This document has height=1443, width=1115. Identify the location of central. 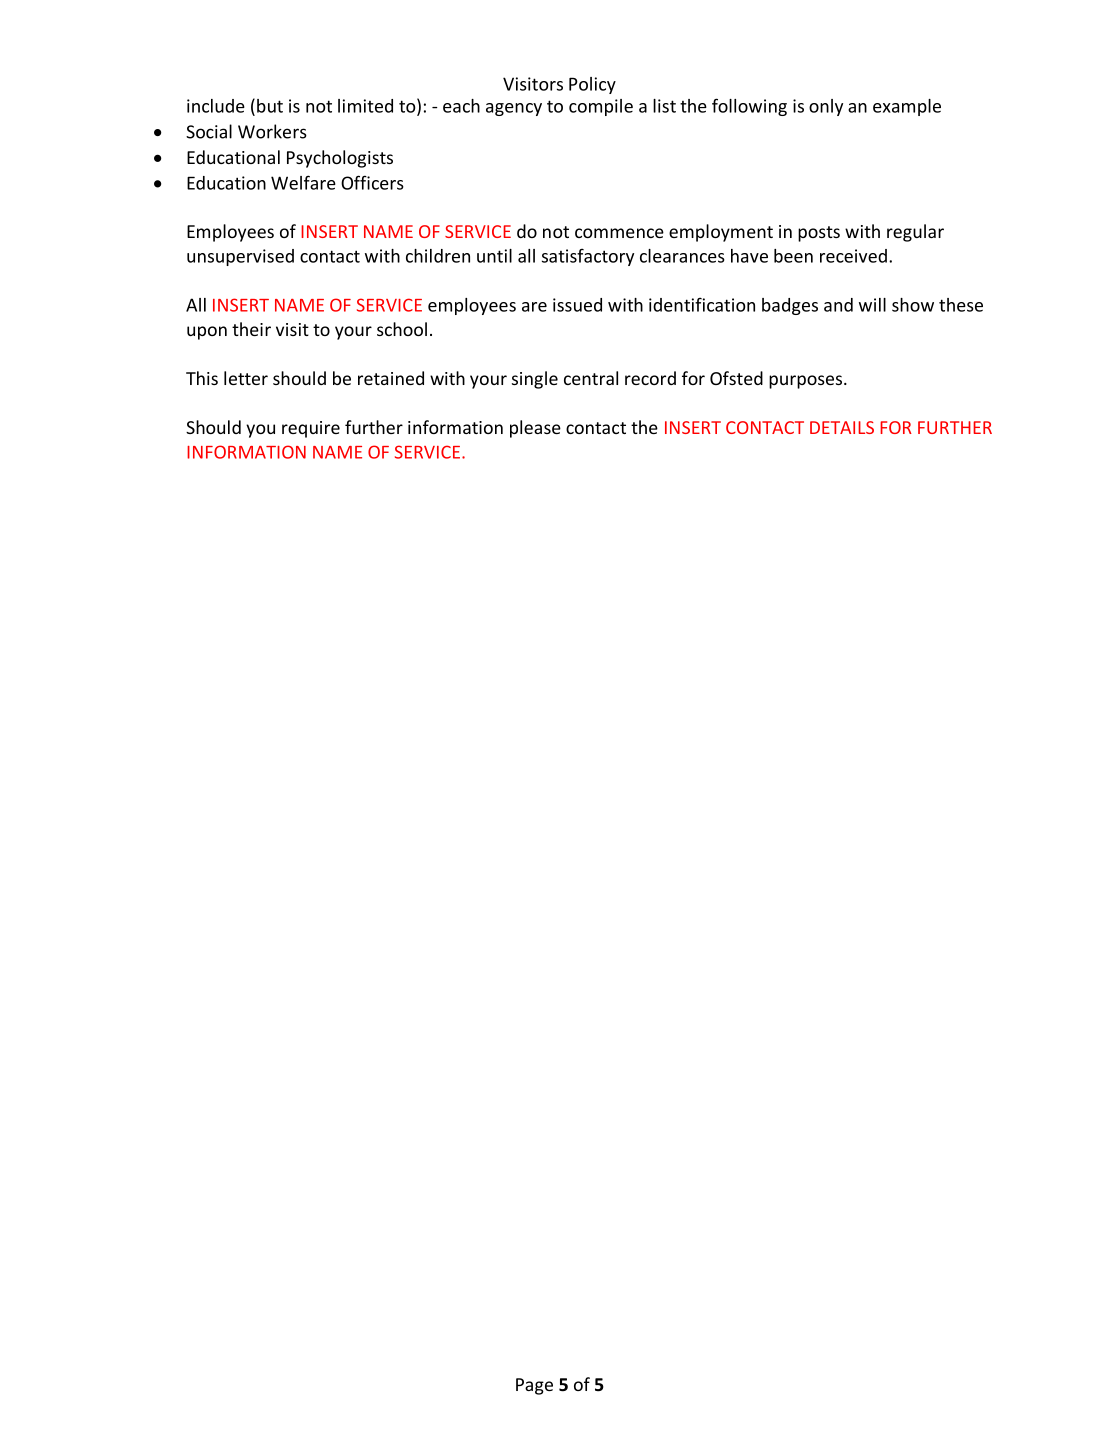
(591, 378).
